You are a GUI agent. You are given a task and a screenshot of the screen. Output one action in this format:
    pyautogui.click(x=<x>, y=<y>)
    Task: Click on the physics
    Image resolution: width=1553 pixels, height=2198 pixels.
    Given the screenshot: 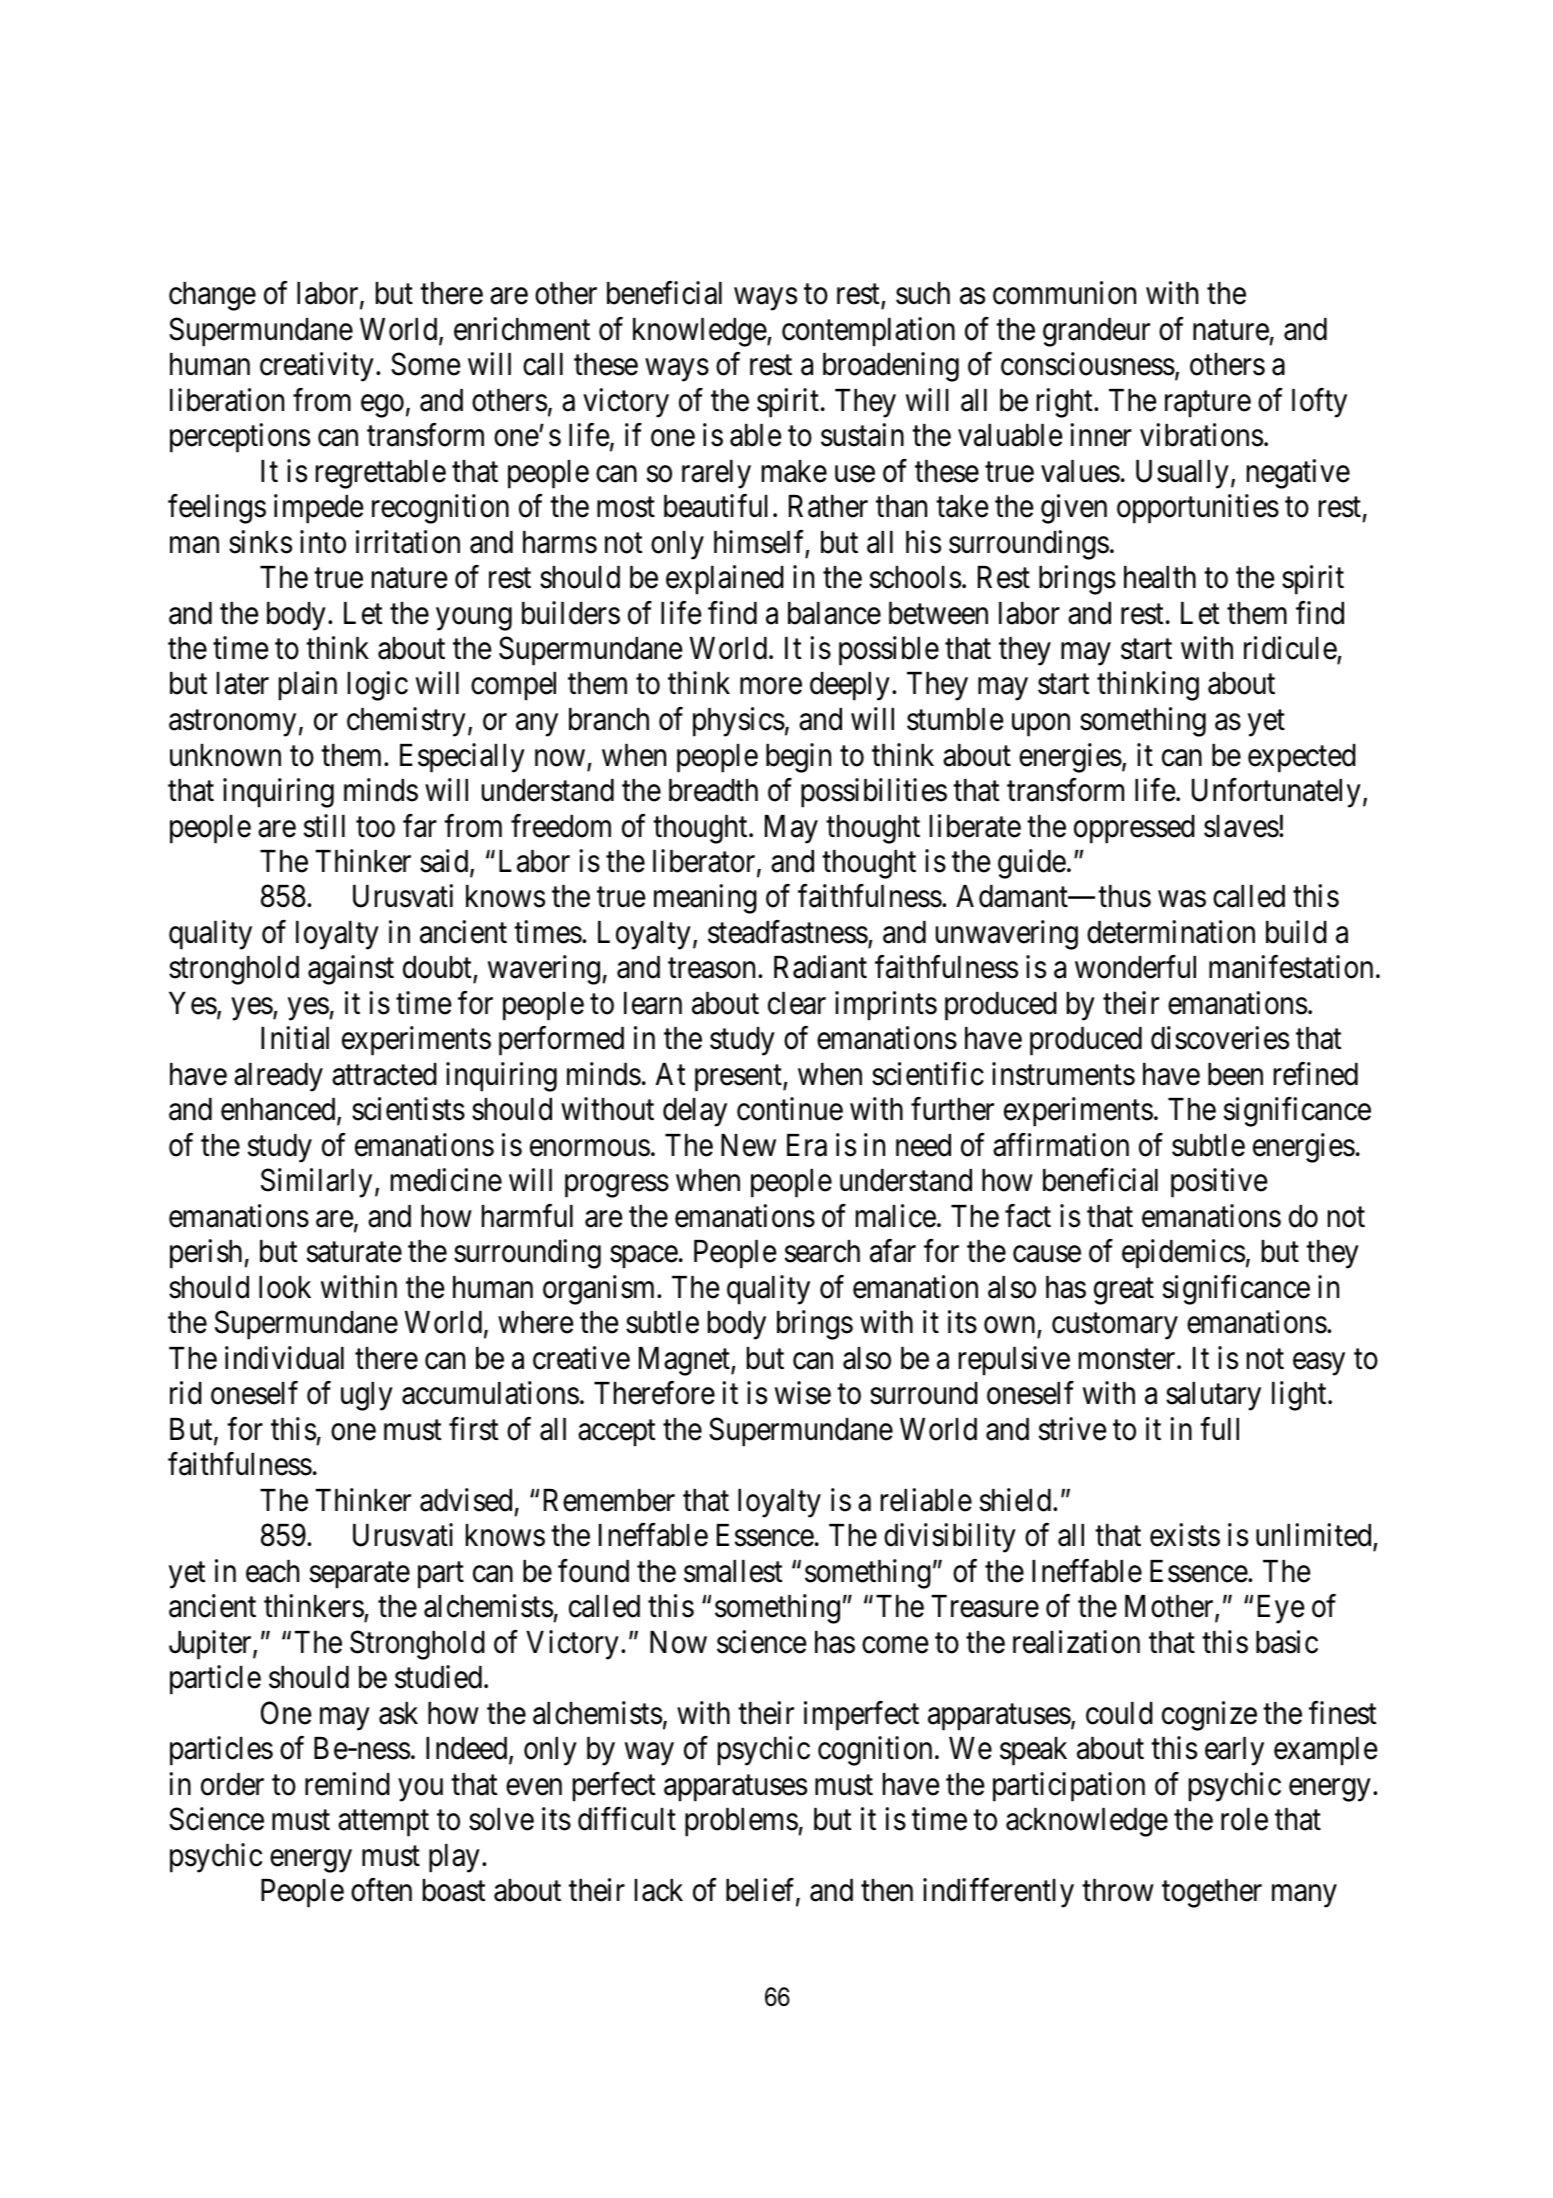 What is the action you would take?
    pyautogui.click(x=739, y=722)
